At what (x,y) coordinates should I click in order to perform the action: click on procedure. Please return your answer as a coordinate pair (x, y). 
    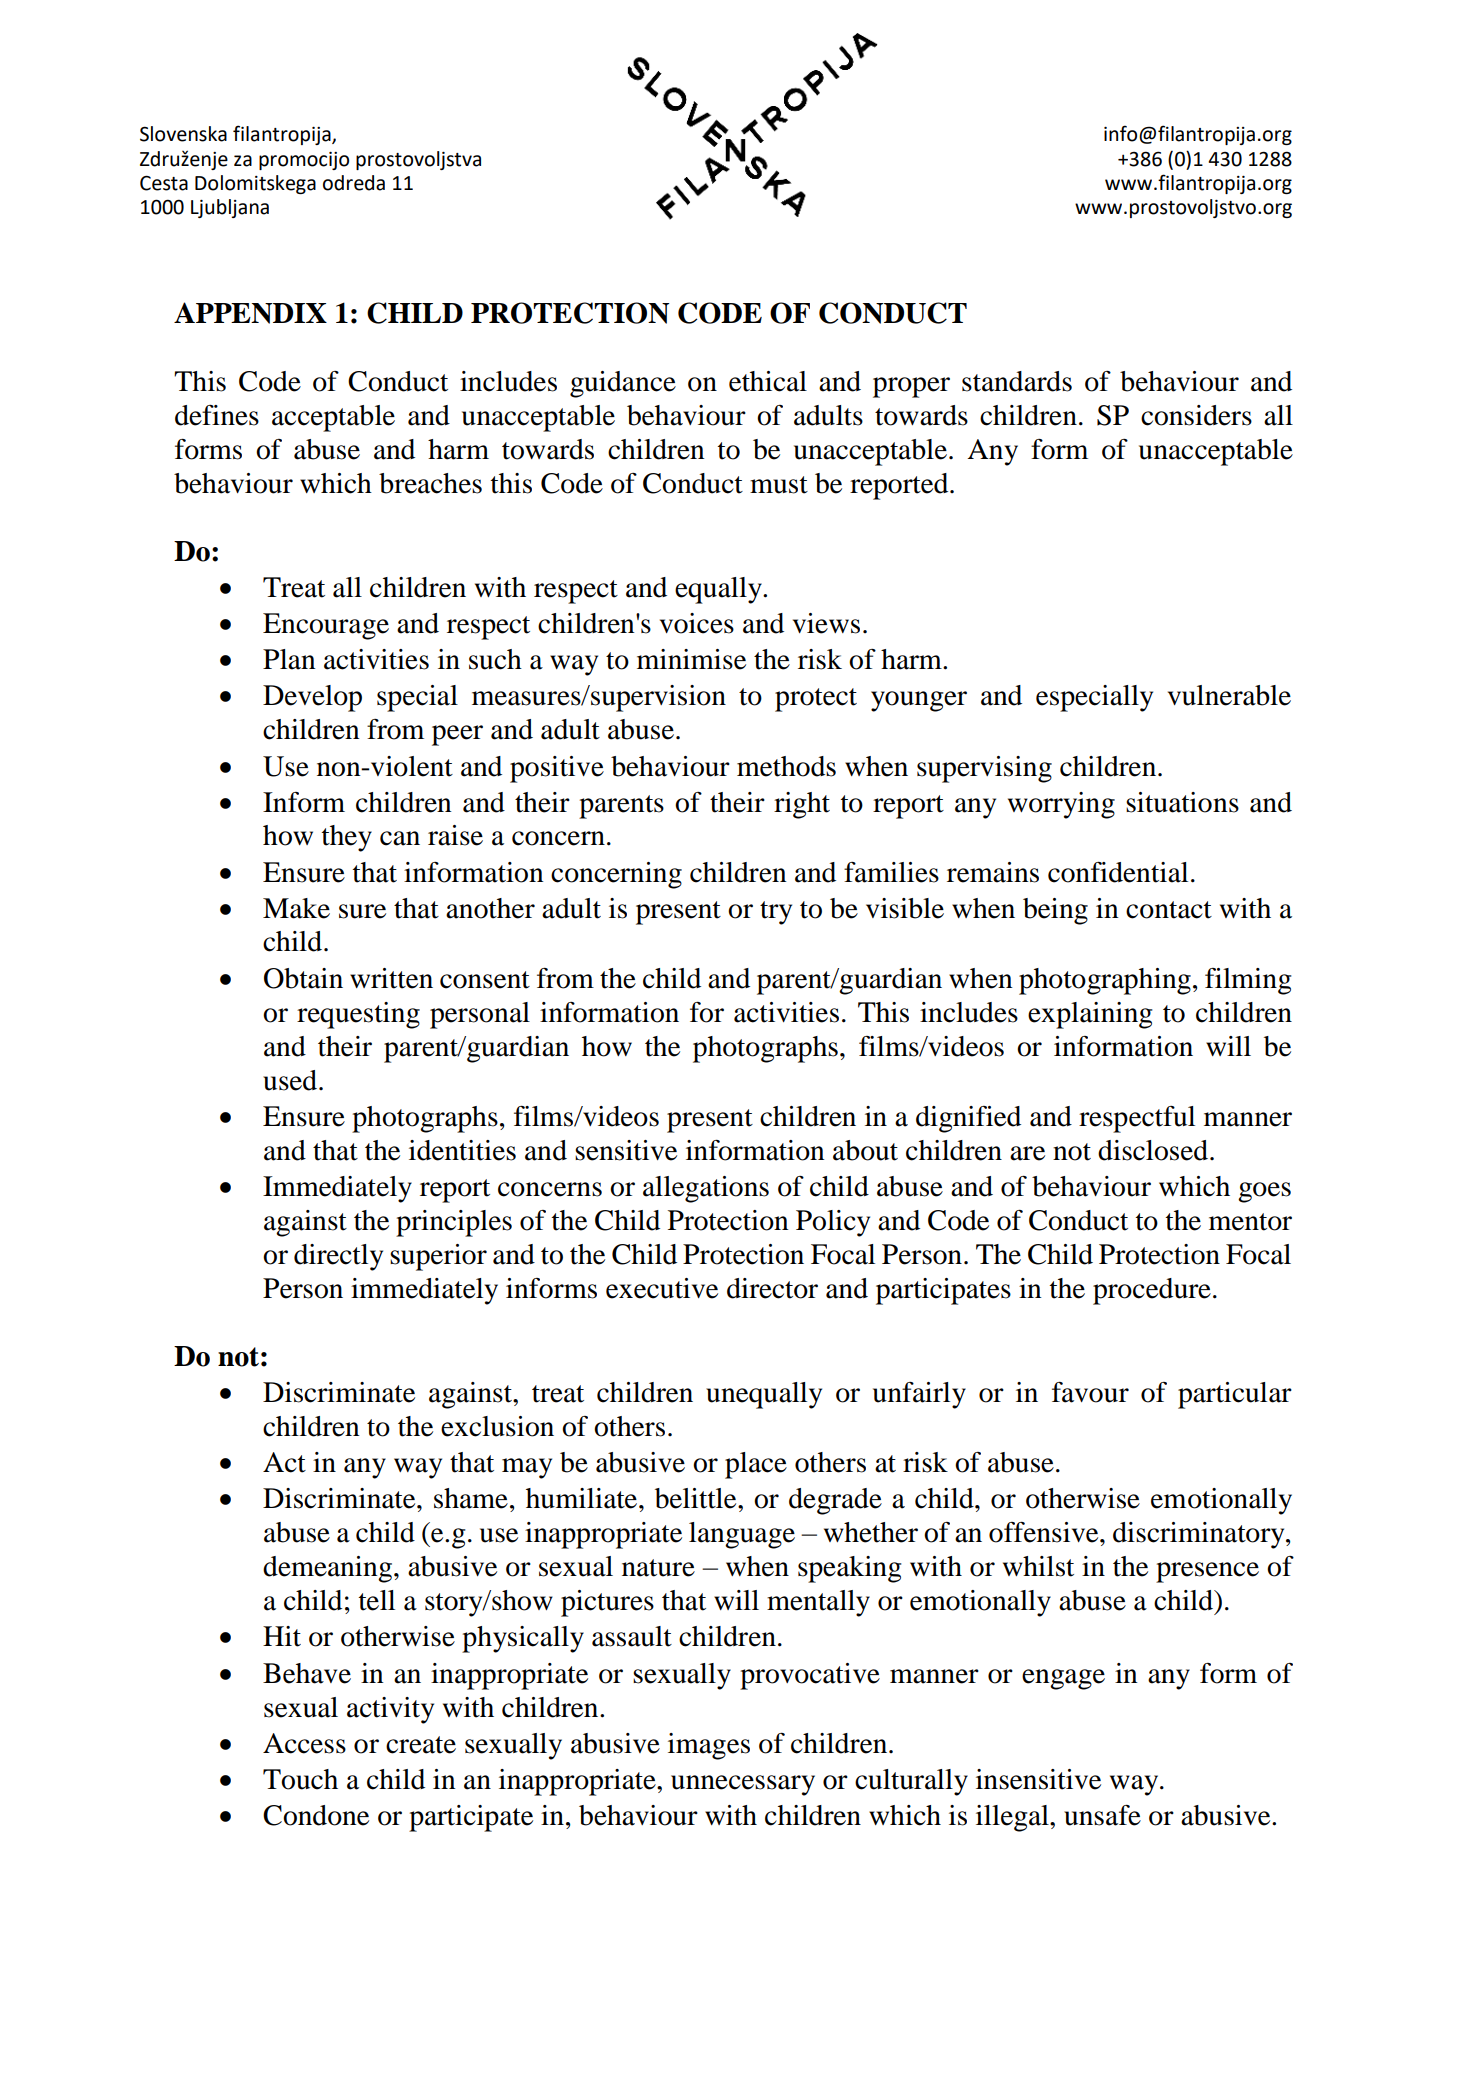
    Looking at the image, I should click on (1152, 1291).
